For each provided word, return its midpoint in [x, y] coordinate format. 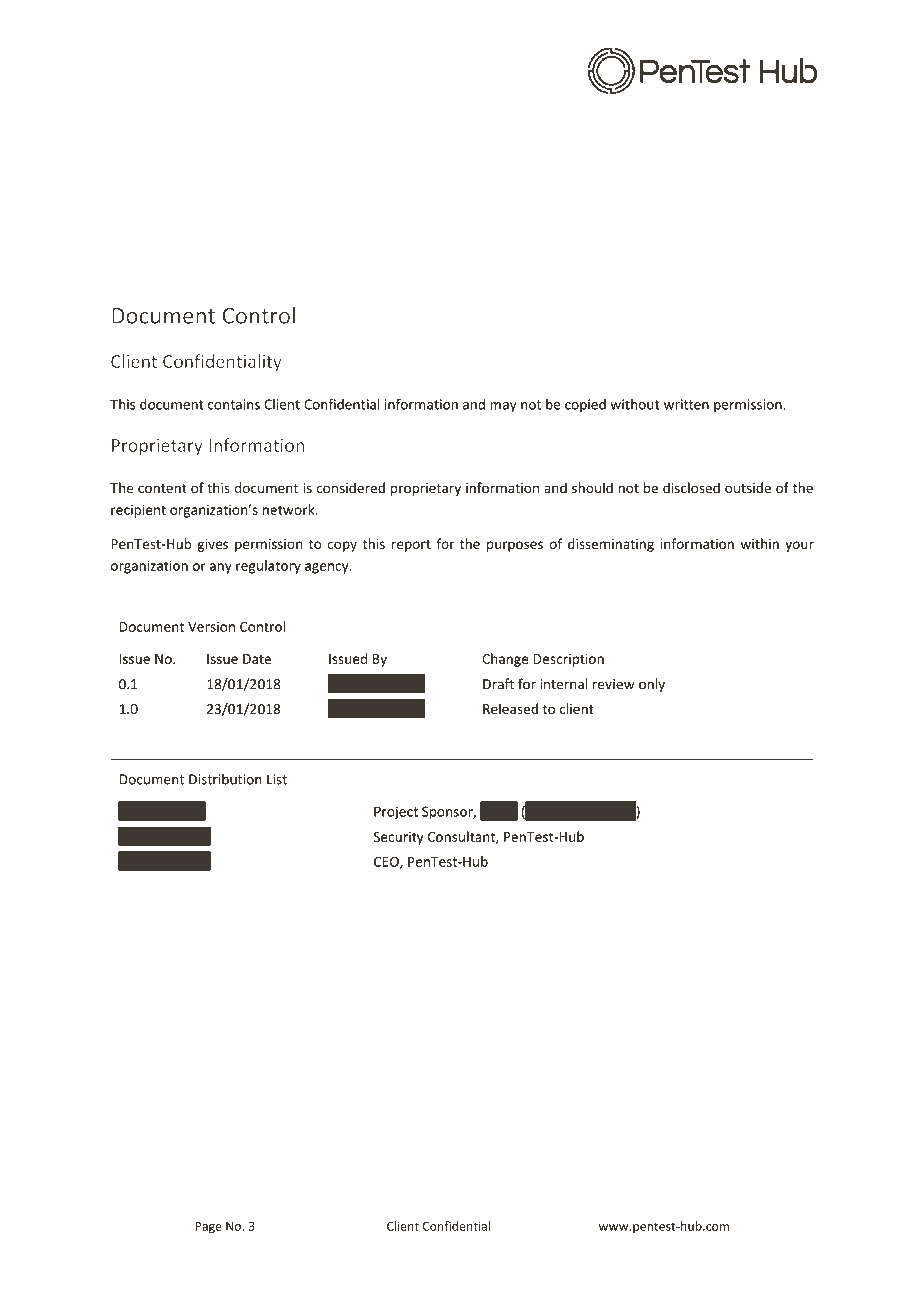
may [503, 407]
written [686, 404]
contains [234, 404]
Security [399, 838]
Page [208, 1227]
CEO [387, 862]
